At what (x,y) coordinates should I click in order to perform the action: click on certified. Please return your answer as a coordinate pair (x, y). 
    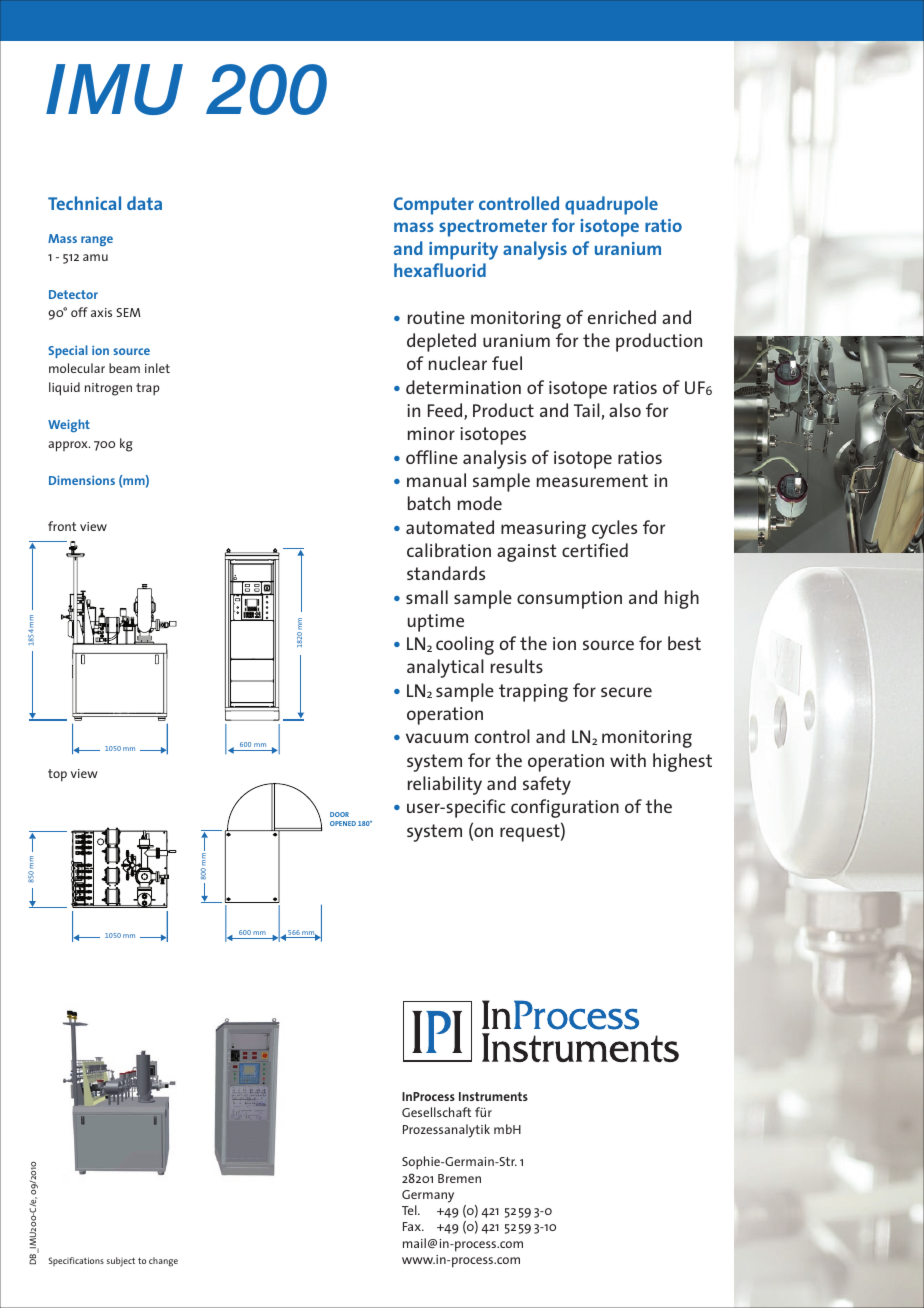
    Looking at the image, I should click on (595, 550).
